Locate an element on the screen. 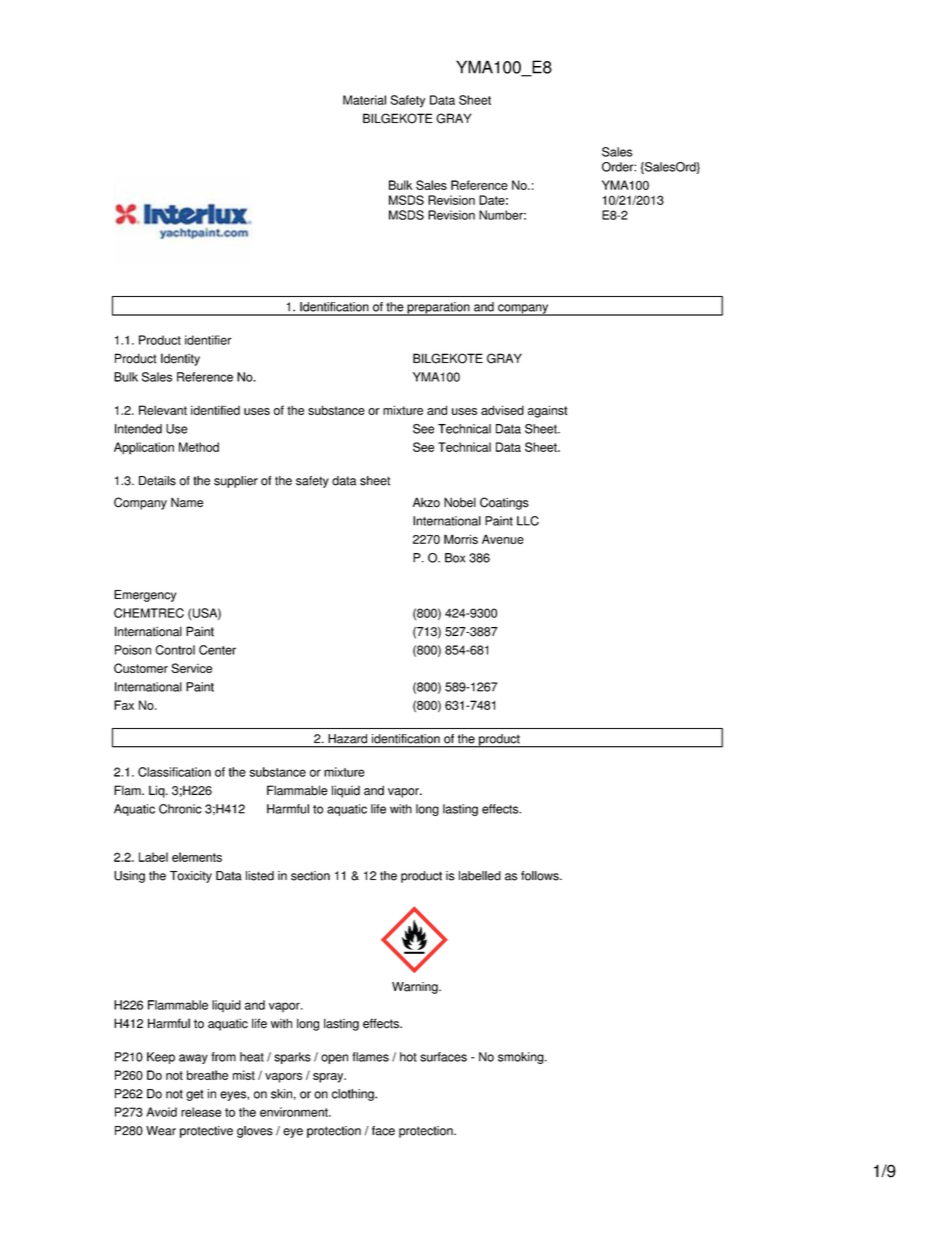 Image resolution: width=952 pixels, height=1233 pixels. Classification is located at coordinates (174, 772).
